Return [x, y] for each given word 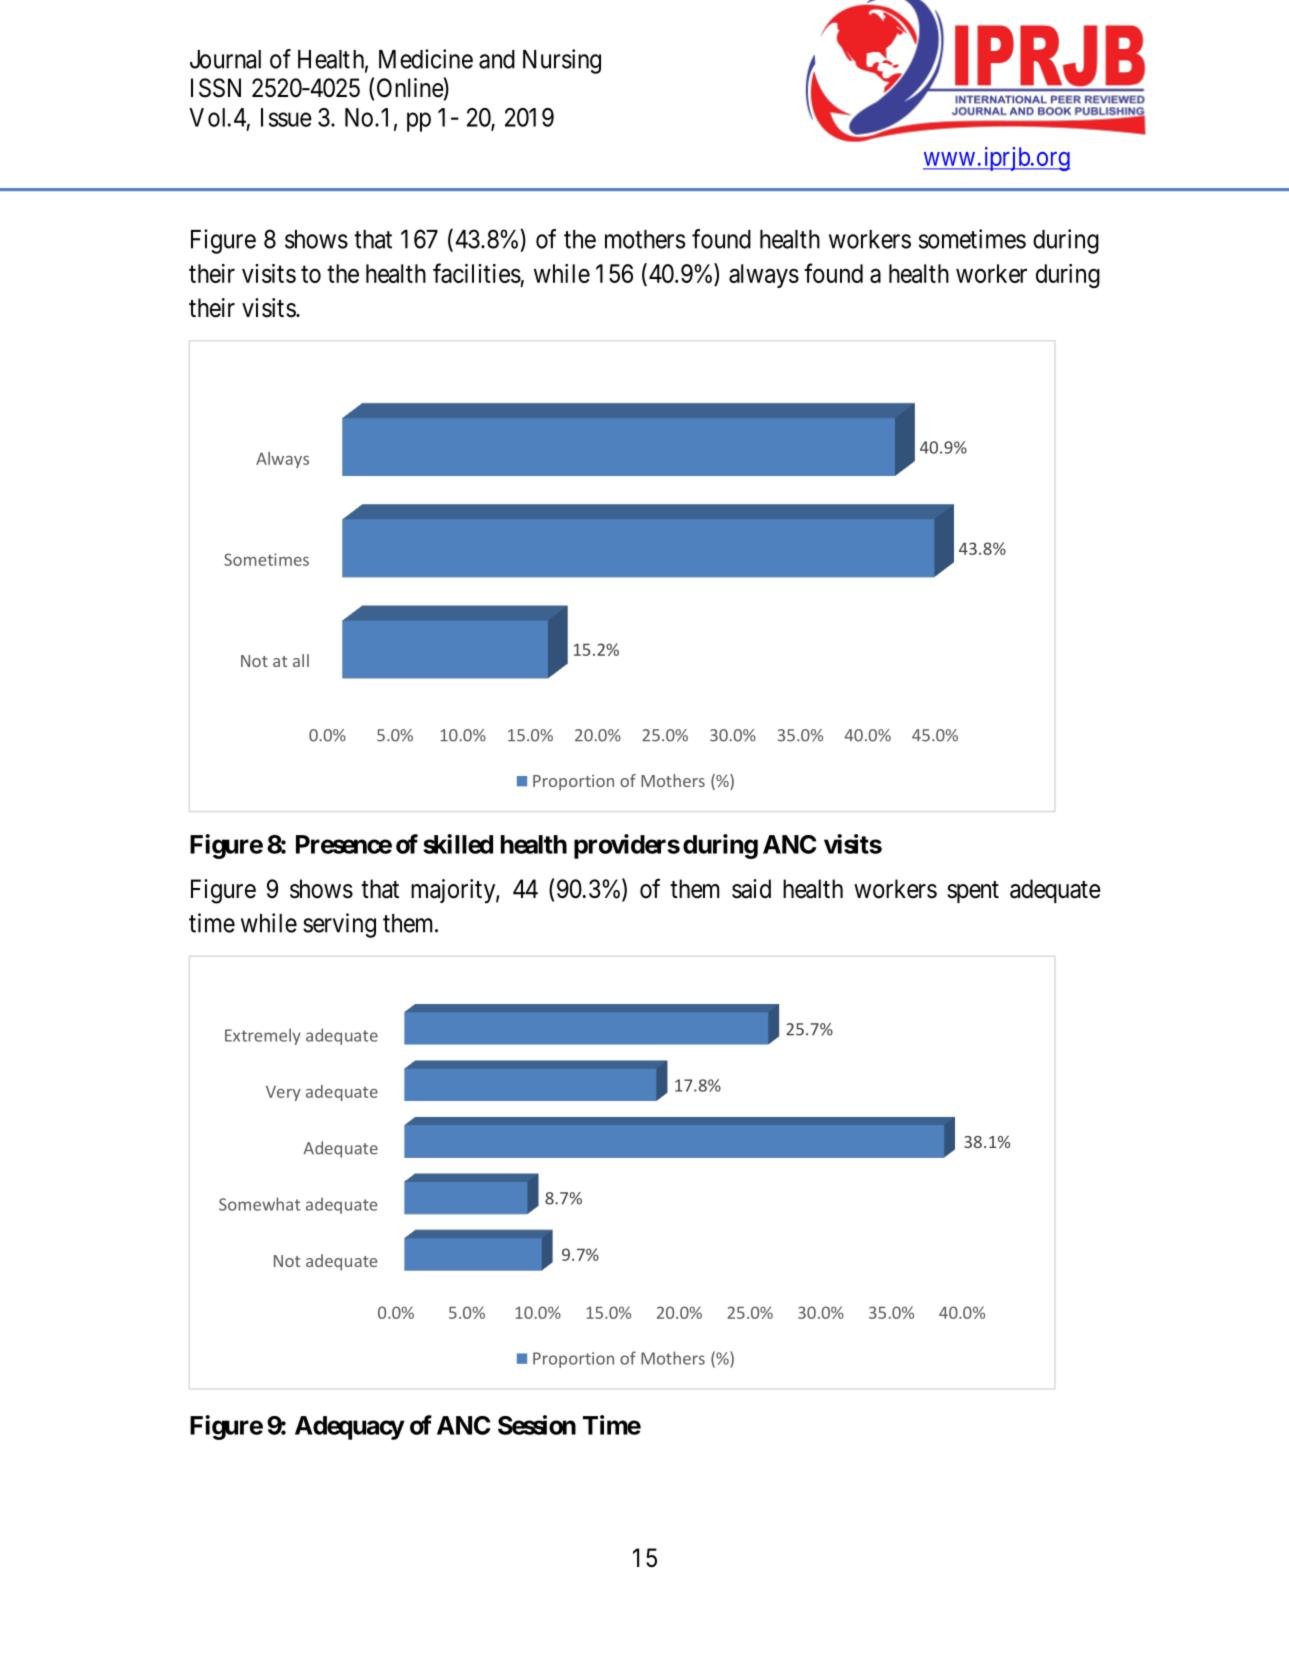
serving [339, 925]
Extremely [263, 1036]
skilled [458, 844]
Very [283, 1093]
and [497, 59]
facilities [477, 273]
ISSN [216, 88]
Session [537, 1425]
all [301, 660]
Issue [286, 117]
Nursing [562, 61]
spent [973, 892]
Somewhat [259, 1204]
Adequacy [349, 1428]
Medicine [426, 59]
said [751, 889]
